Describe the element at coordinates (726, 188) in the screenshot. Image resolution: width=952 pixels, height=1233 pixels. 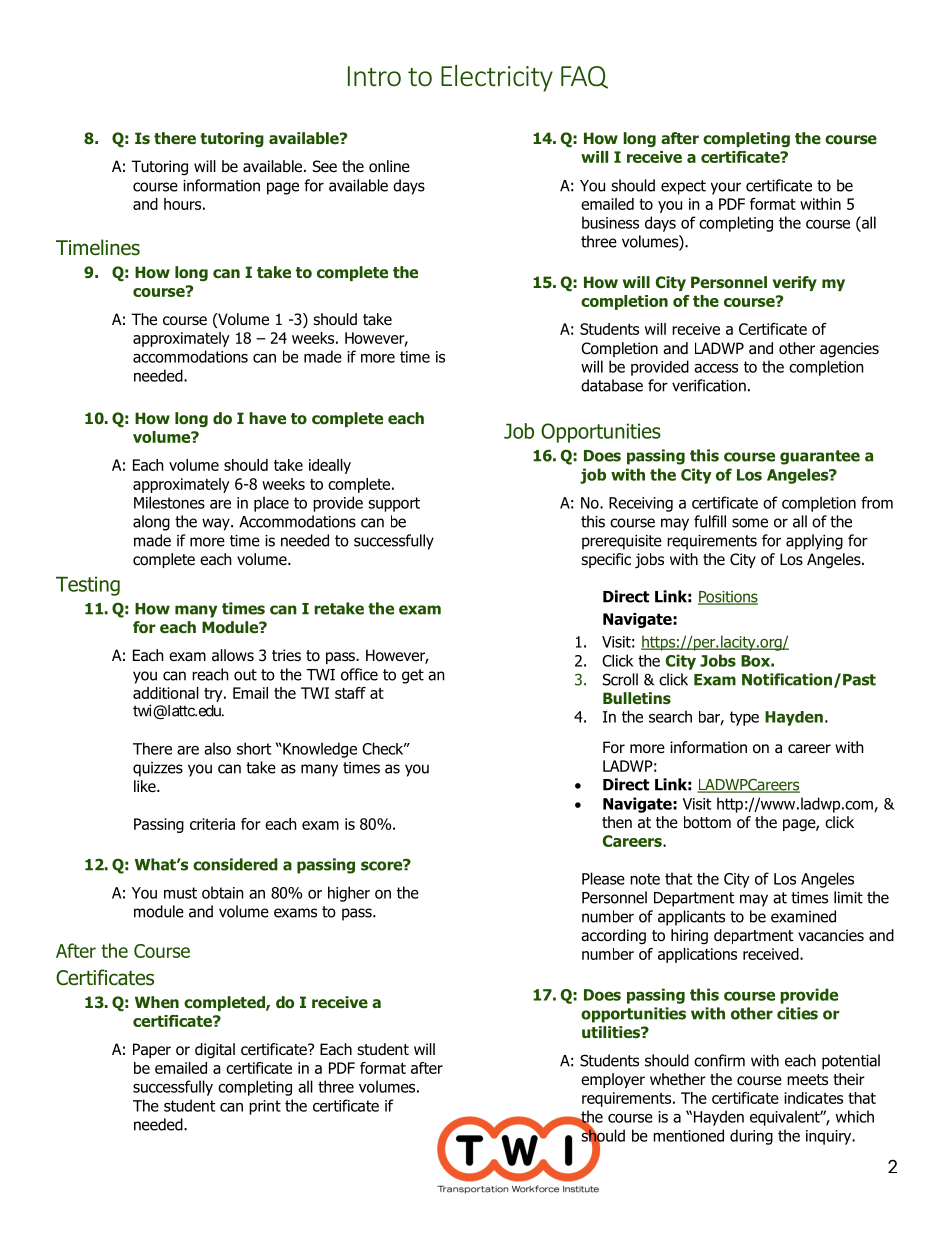
I see `your` at that location.
